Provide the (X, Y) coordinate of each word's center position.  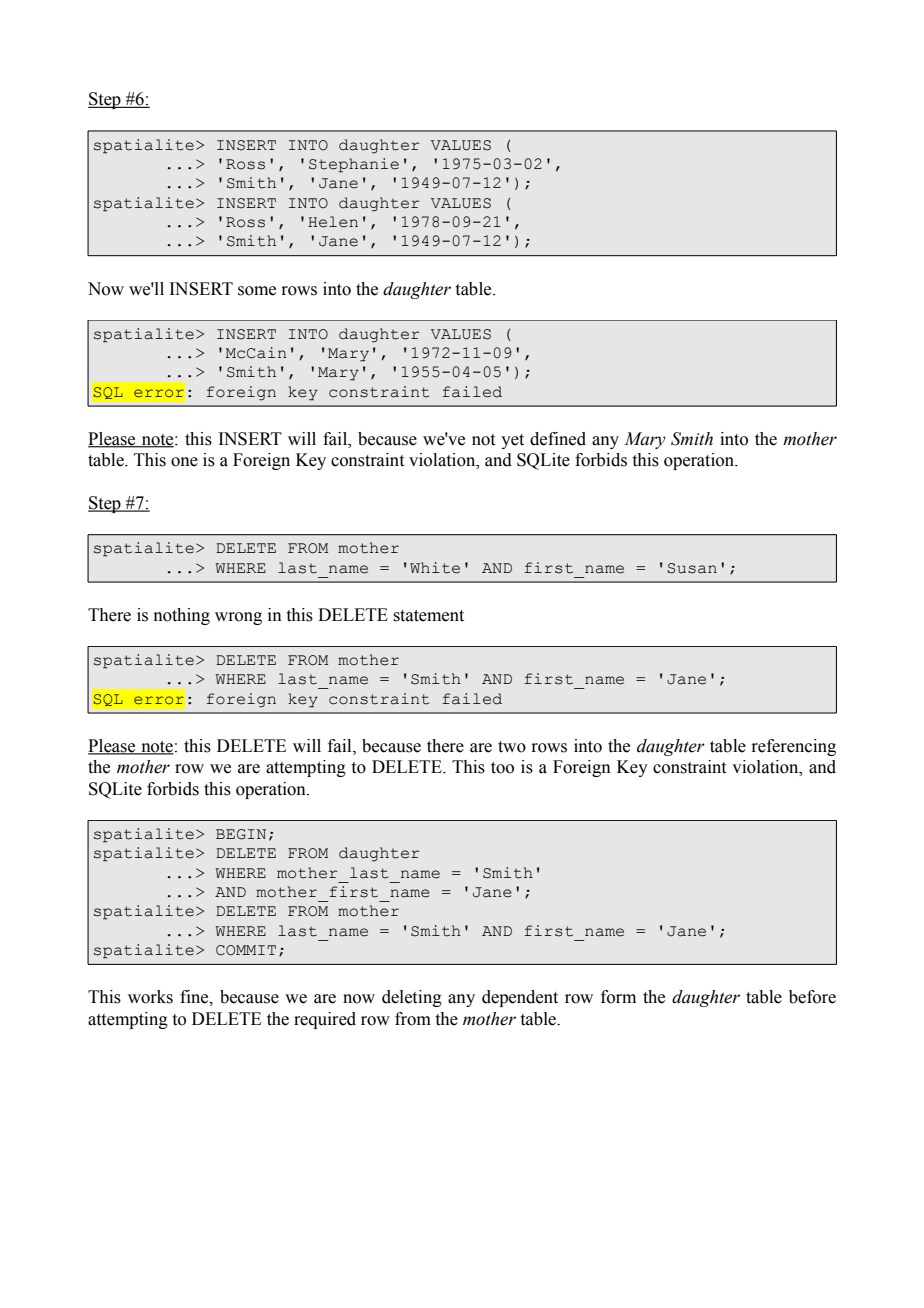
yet (512, 441)
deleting (412, 998)
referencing (793, 747)
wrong (238, 618)
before (812, 997)
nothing (182, 616)
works (150, 997)
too (502, 768)
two (512, 747)
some (257, 291)
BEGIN (241, 834)
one (184, 462)
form (618, 997)
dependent (520, 998)
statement (428, 616)
